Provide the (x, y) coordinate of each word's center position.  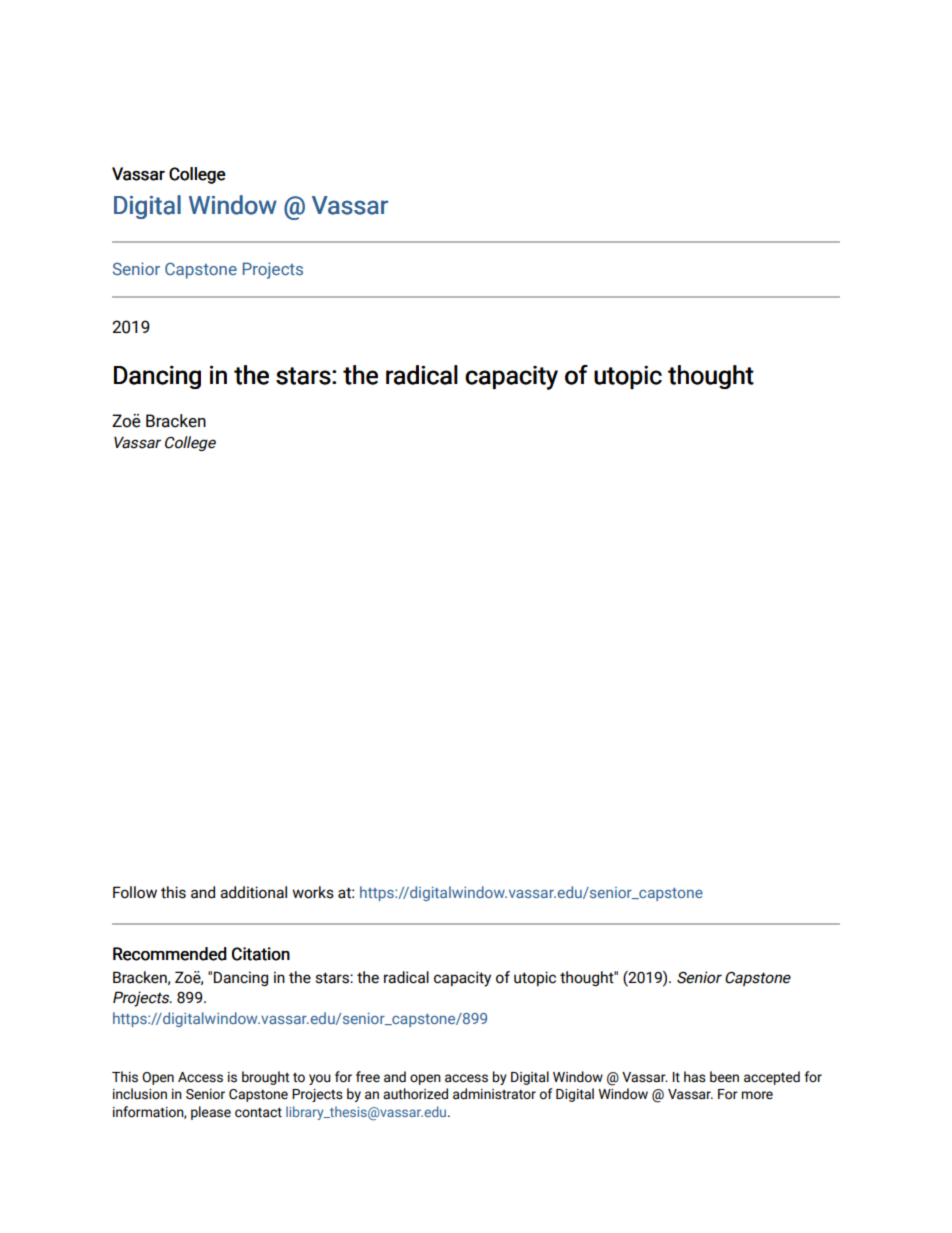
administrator (494, 1094)
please (211, 1113)
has (695, 1077)
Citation (261, 954)
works (313, 892)
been (724, 1077)
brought (265, 1078)
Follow (135, 892)
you (320, 1079)
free (368, 1077)
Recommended (170, 954)
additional (253, 892)
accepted (772, 1078)
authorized (415, 1094)
